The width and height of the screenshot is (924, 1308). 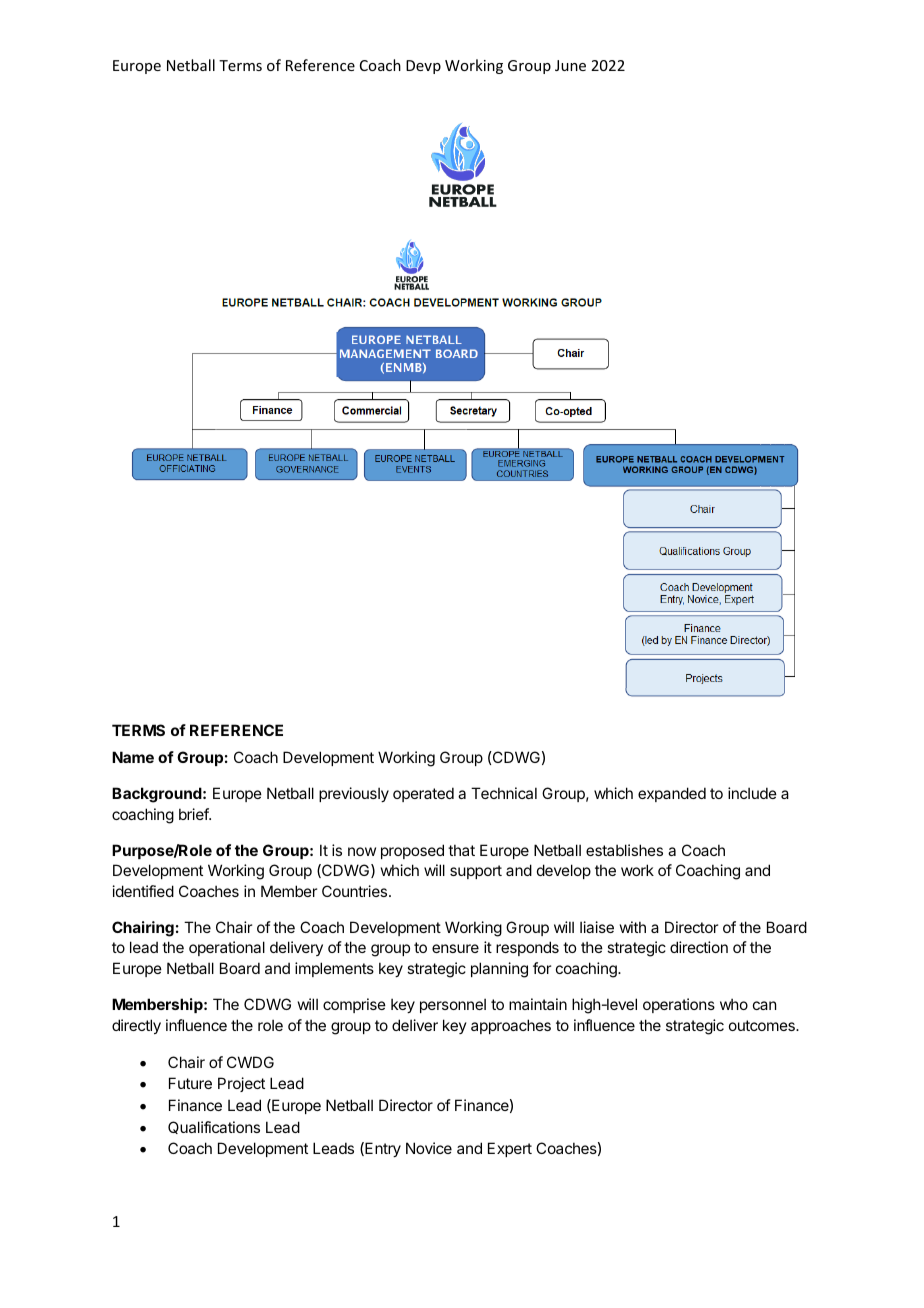 I want to click on operated, so click(x=423, y=794).
